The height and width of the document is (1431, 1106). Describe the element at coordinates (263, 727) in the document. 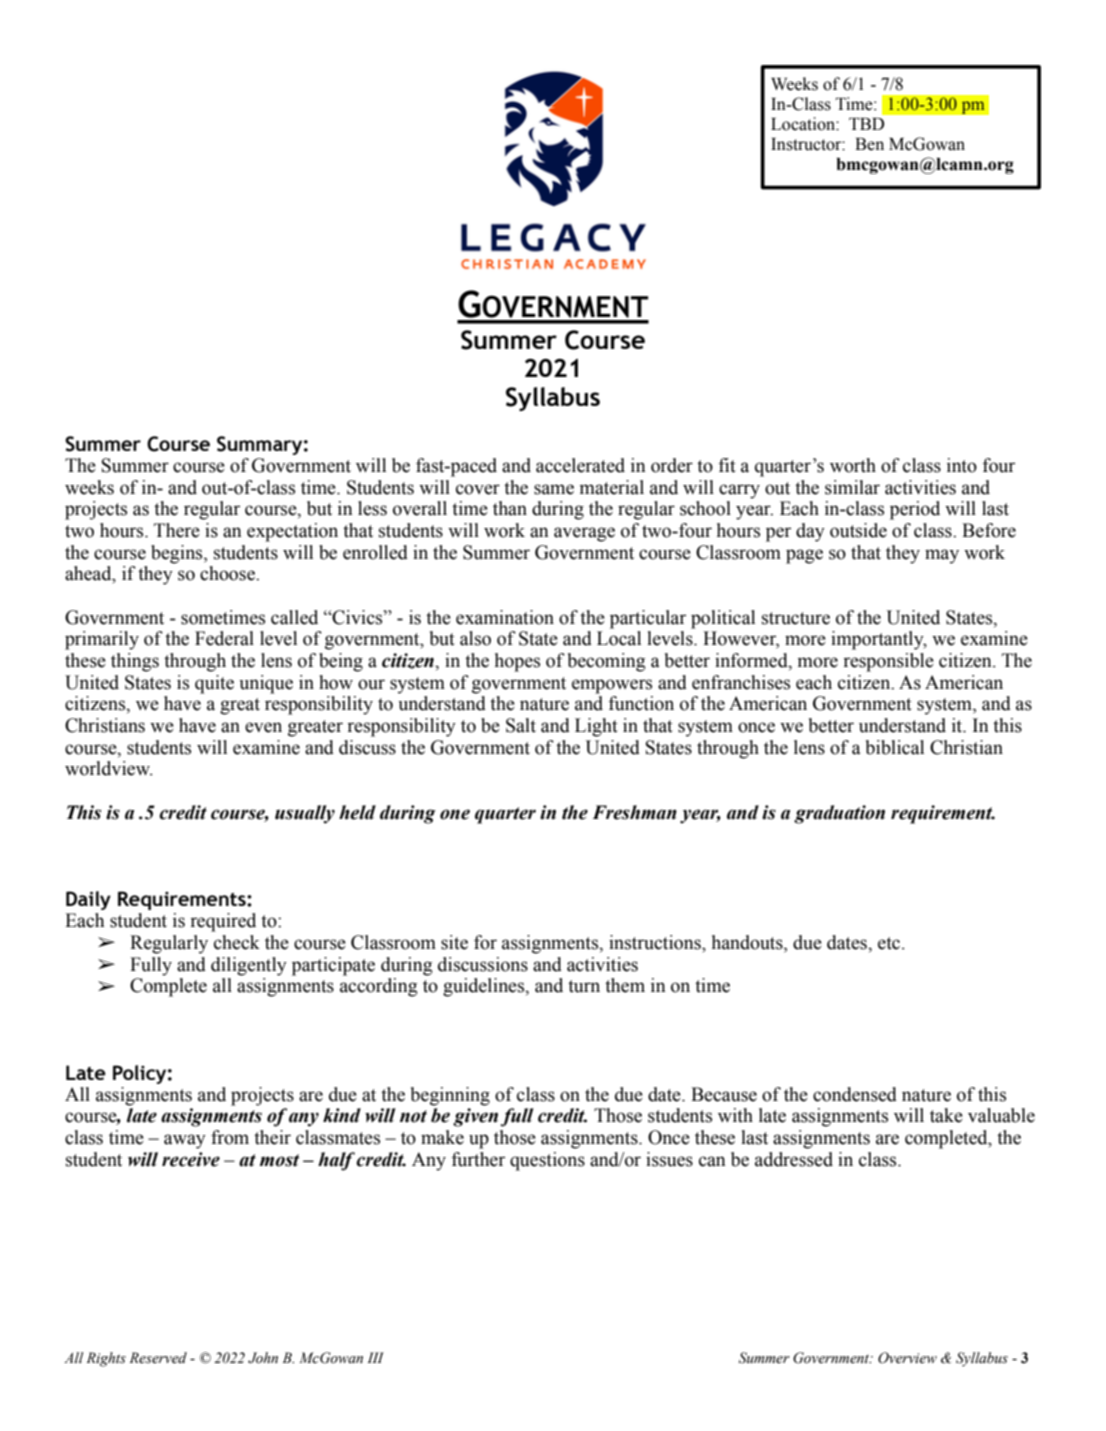

I see `even` at that location.
